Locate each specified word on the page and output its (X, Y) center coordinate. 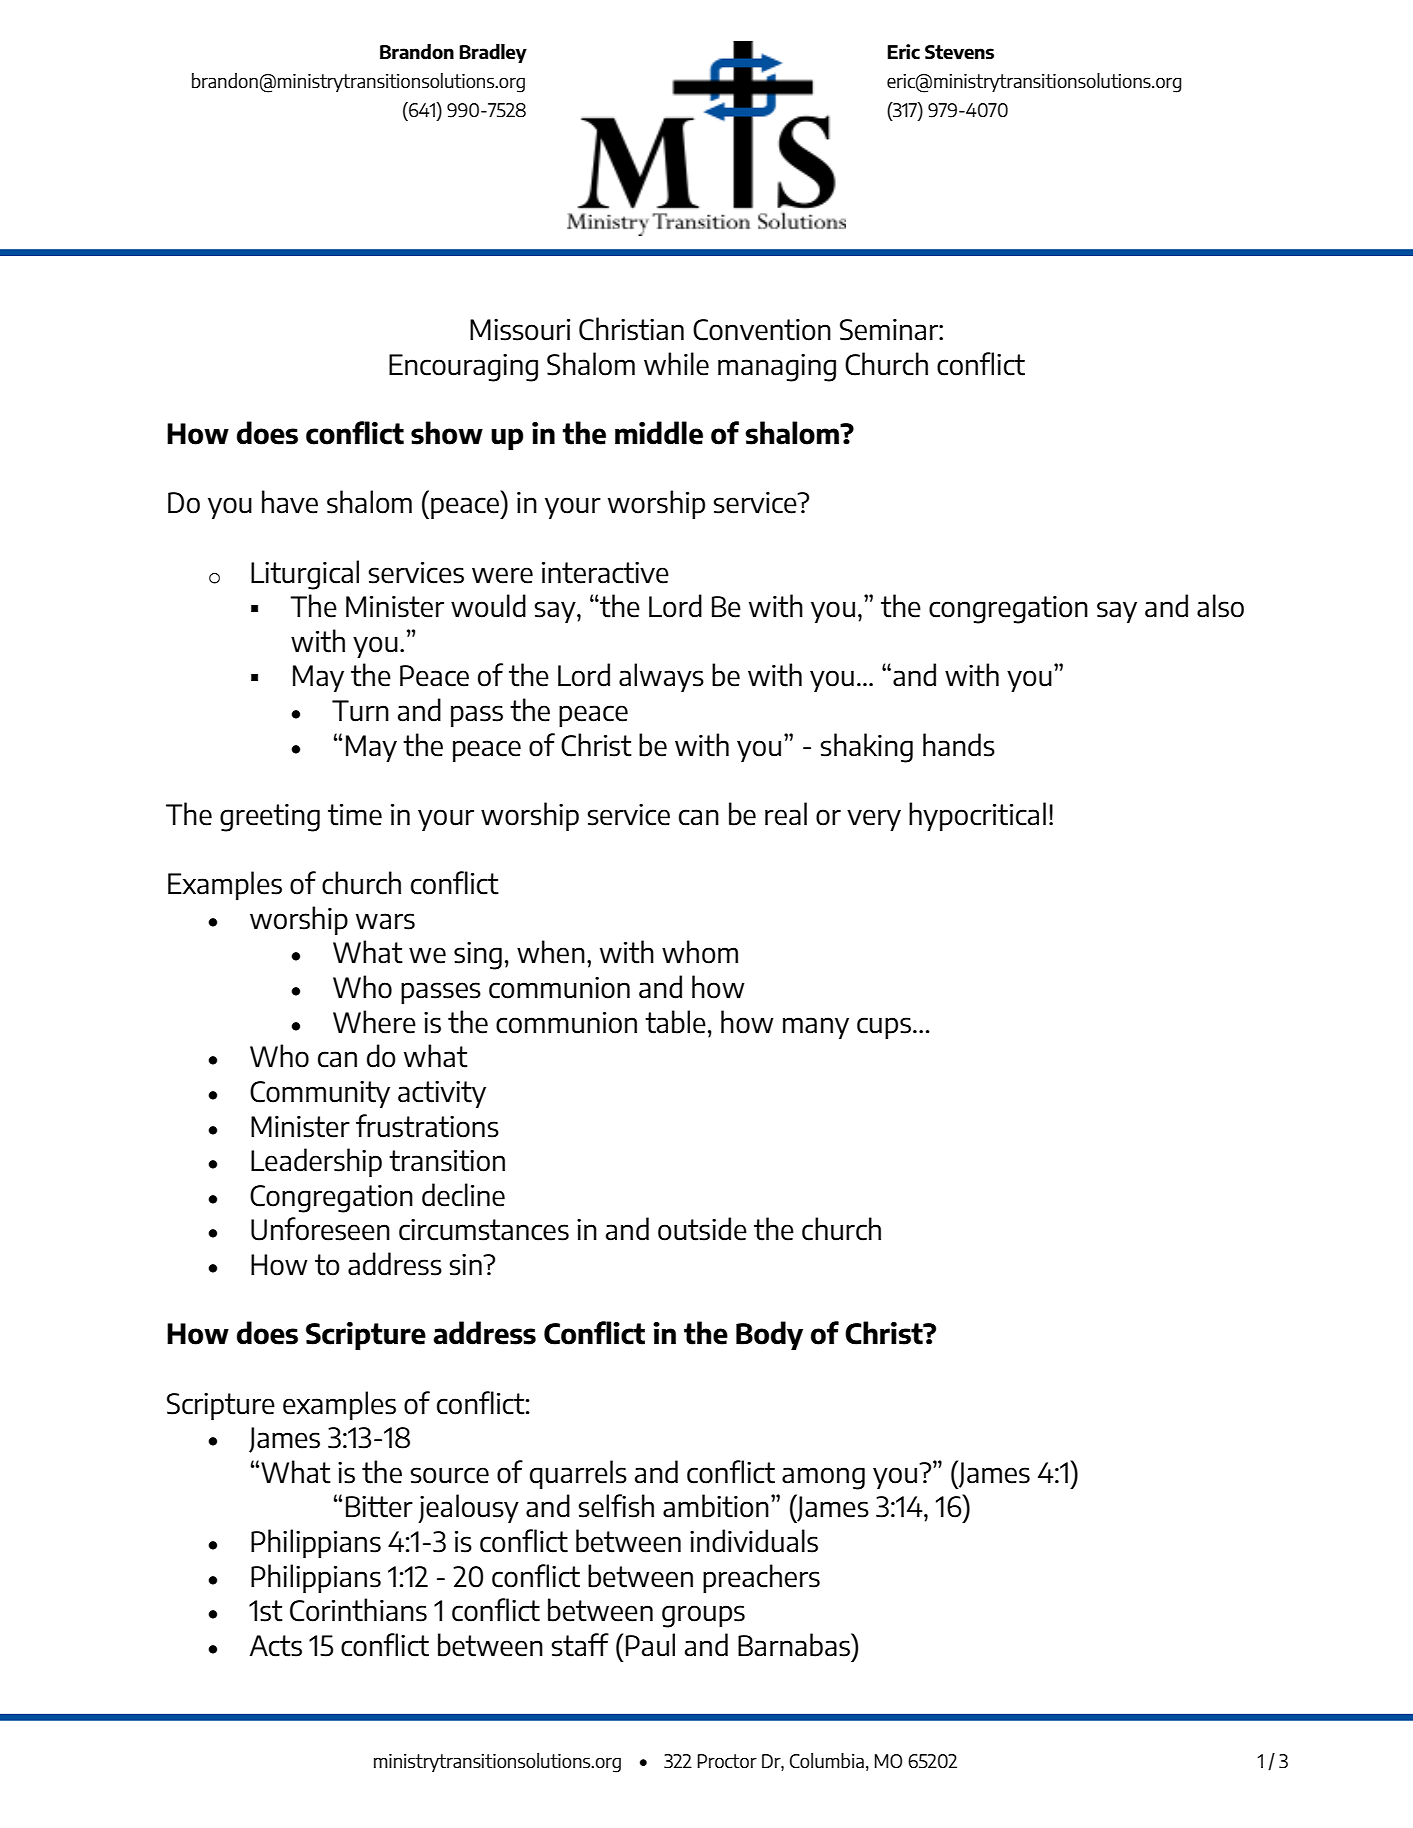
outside (702, 1229)
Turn (360, 711)
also (1220, 606)
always (661, 677)
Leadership (316, 1162)
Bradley (493, 53)
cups (884, 1028)
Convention (762, 330)
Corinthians (358, 1610)
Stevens (959, 52)
